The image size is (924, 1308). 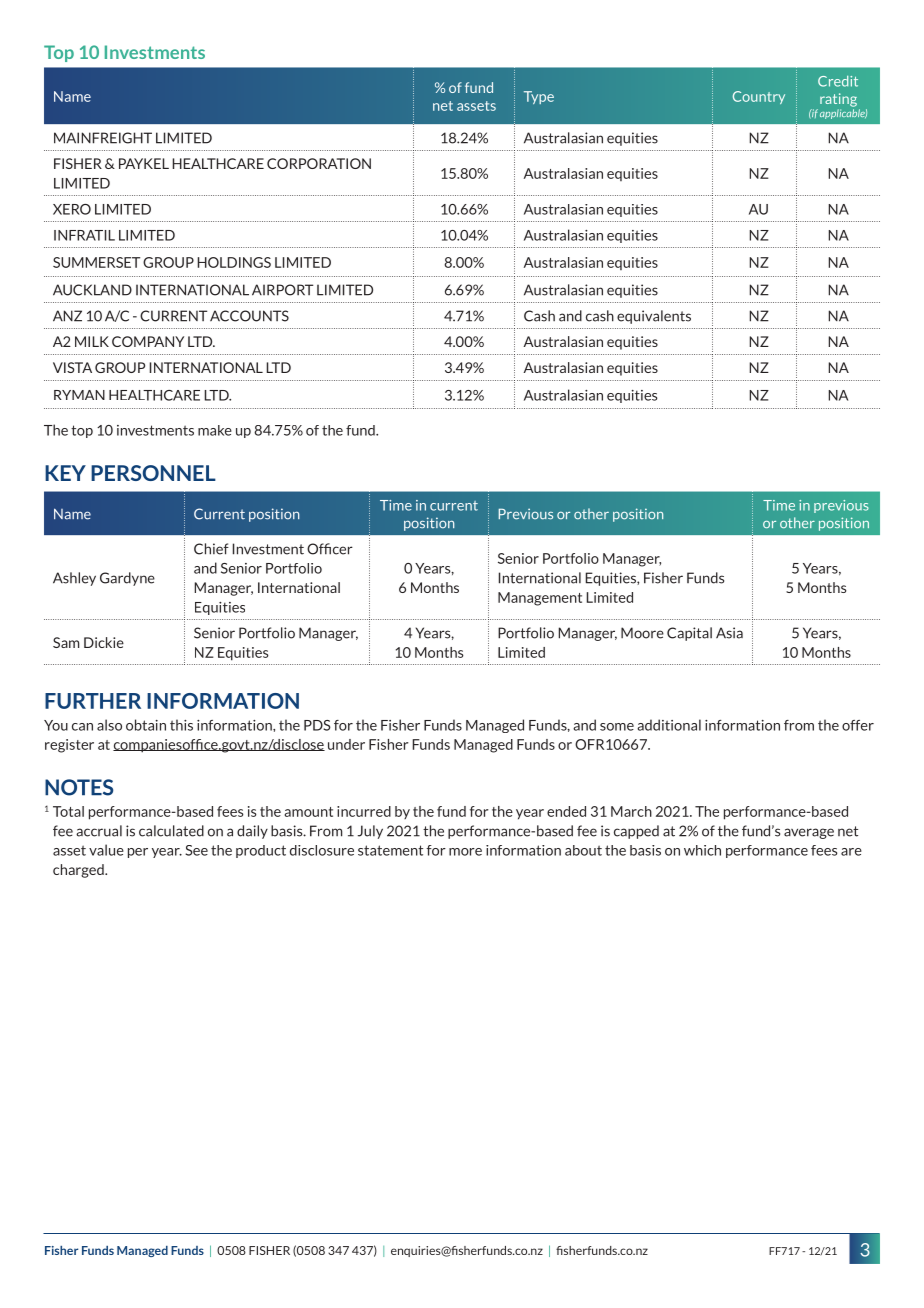 I want to click on Management, so click(x=540, y=599).
